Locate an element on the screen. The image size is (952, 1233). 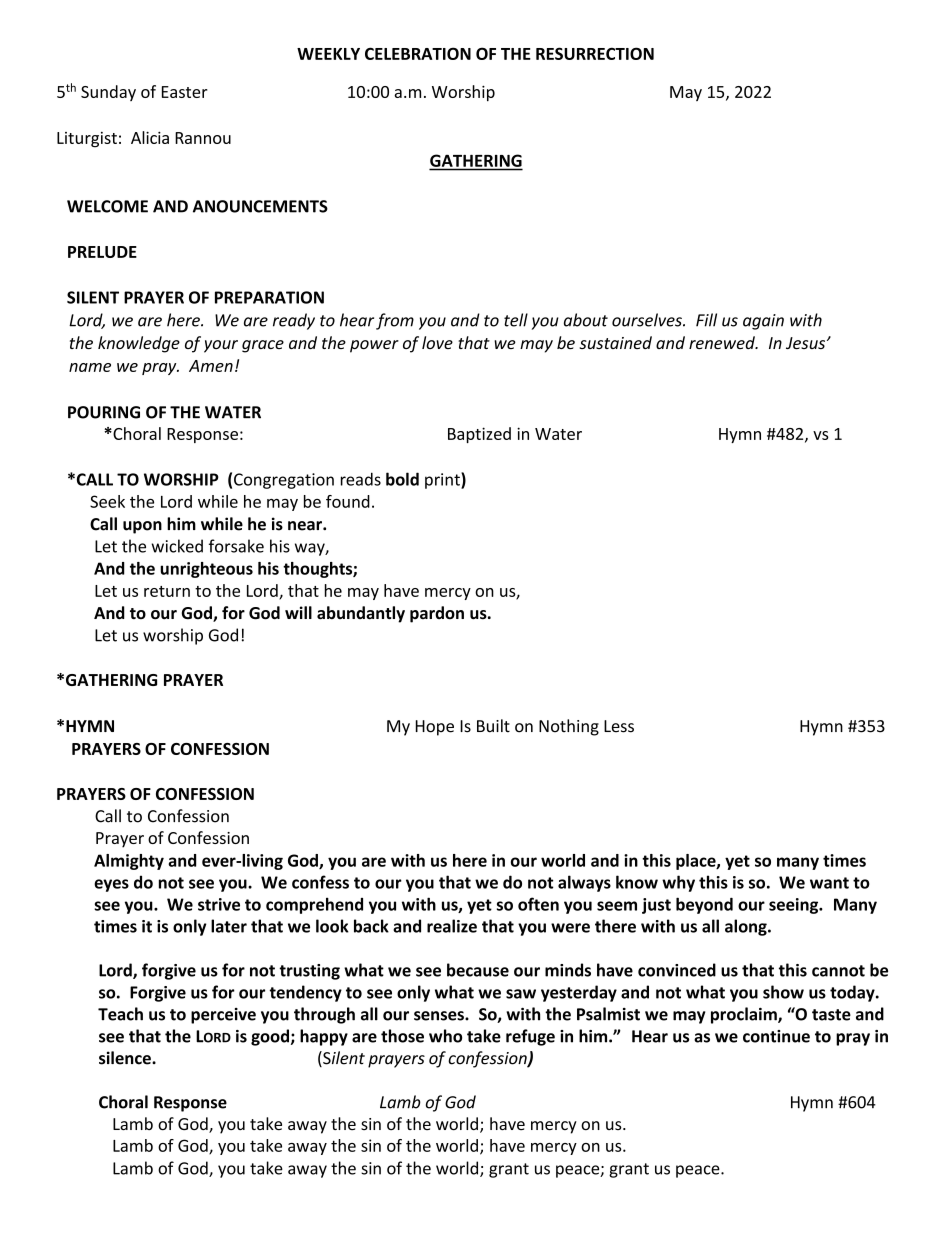
return is located at coordinates (167, 591).
